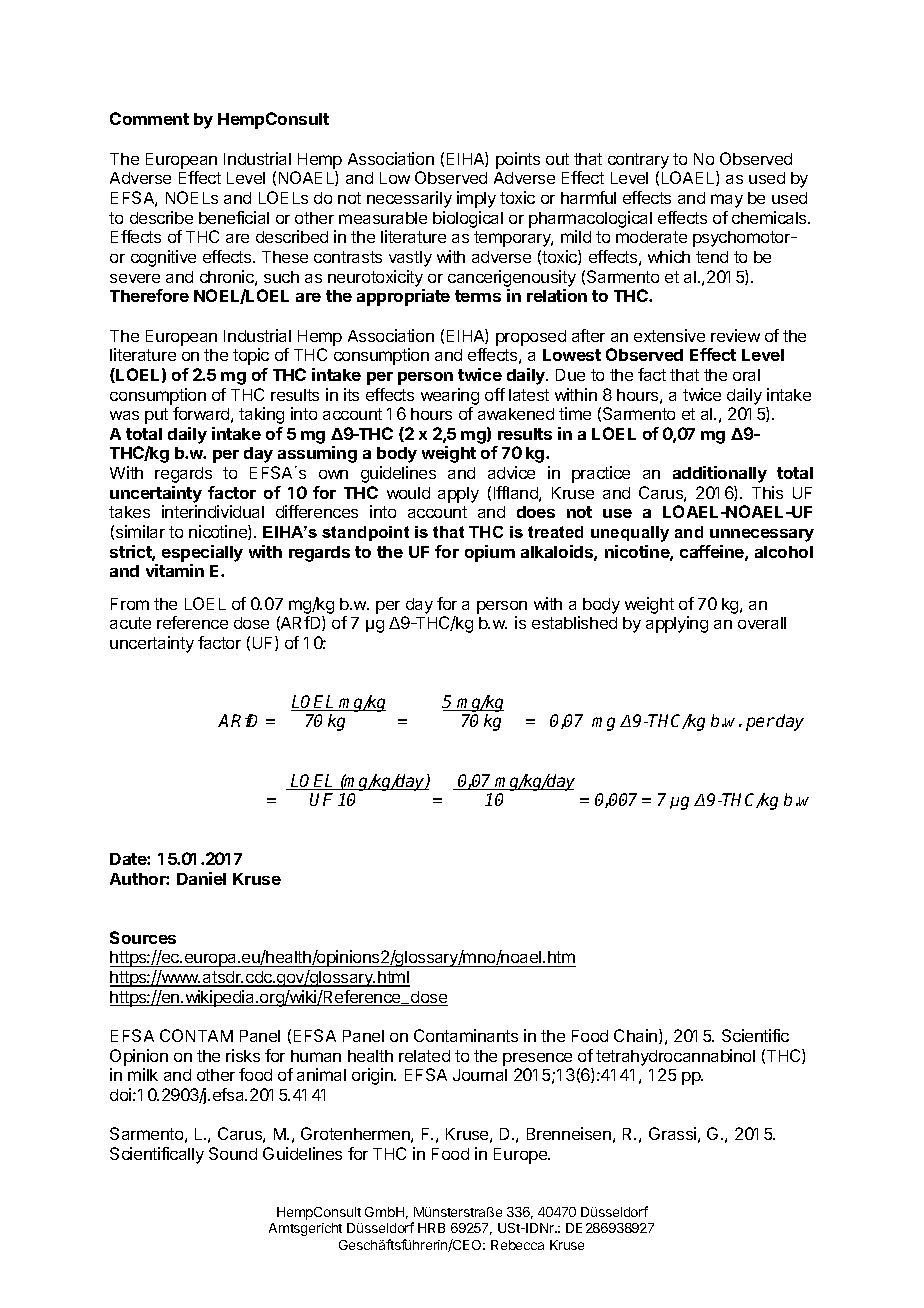  Describe the element at coordinates (233, 1153) in the screenshot. I see `Sound` at that location.
